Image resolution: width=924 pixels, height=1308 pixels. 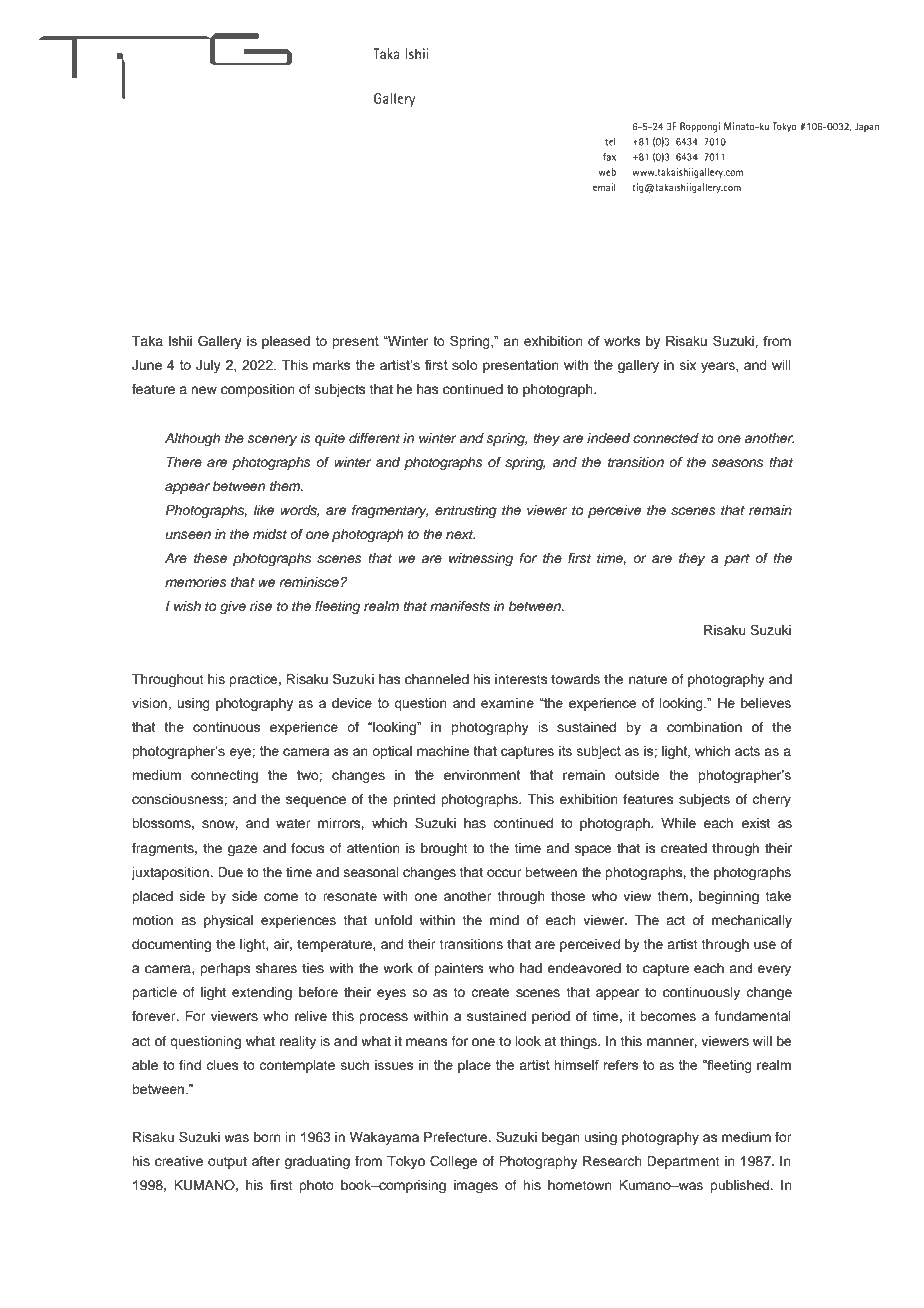 What do you see at coordinates (481, 559) in the document?
I see `witnessing` at bounding box center [481, 559].
